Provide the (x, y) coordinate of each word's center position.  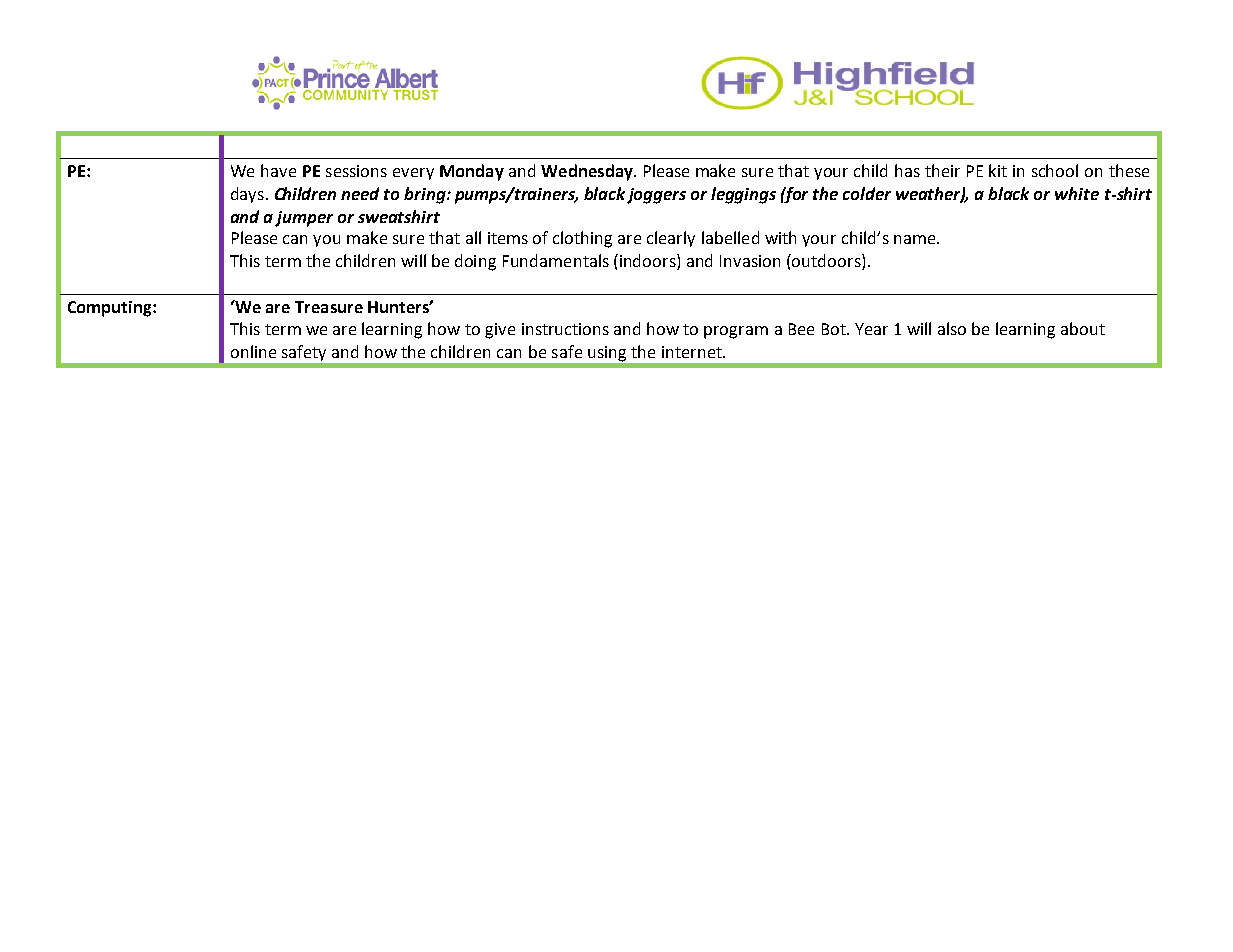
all (473, 237)
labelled (730, 237)
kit (998, 170)
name (916, 239)
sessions (356, 171)
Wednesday (588, 172)
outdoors (827, 260)
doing (475, 262)
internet (693, 352)
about (1083, 328)
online (253, 351)
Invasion (750, 261)
